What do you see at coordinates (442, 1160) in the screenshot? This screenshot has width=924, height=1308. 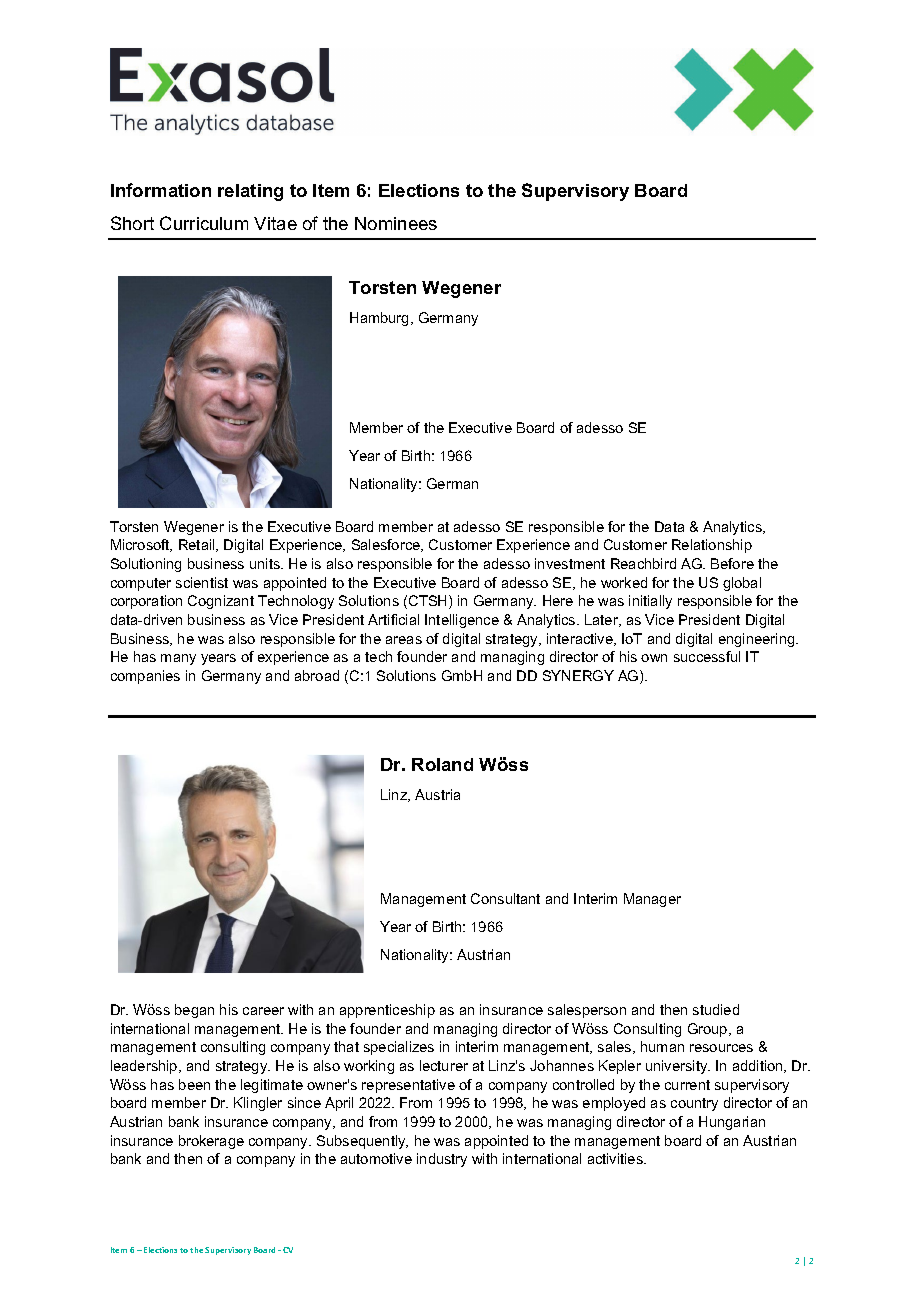 I see `industry` at bounding box center [442, 1160].
